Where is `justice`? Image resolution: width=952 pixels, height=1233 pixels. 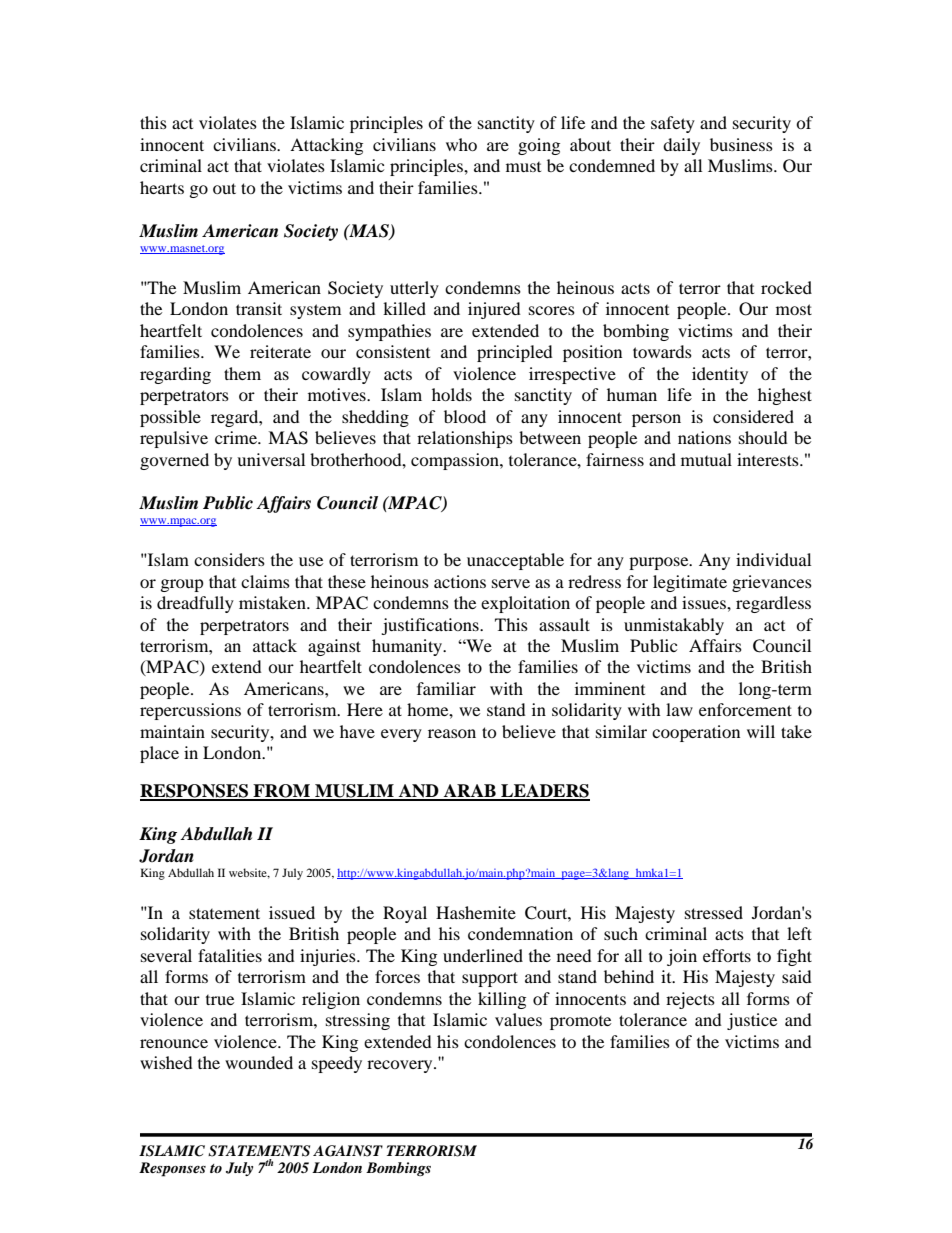
justice is located at coordinates (752, 1021).
